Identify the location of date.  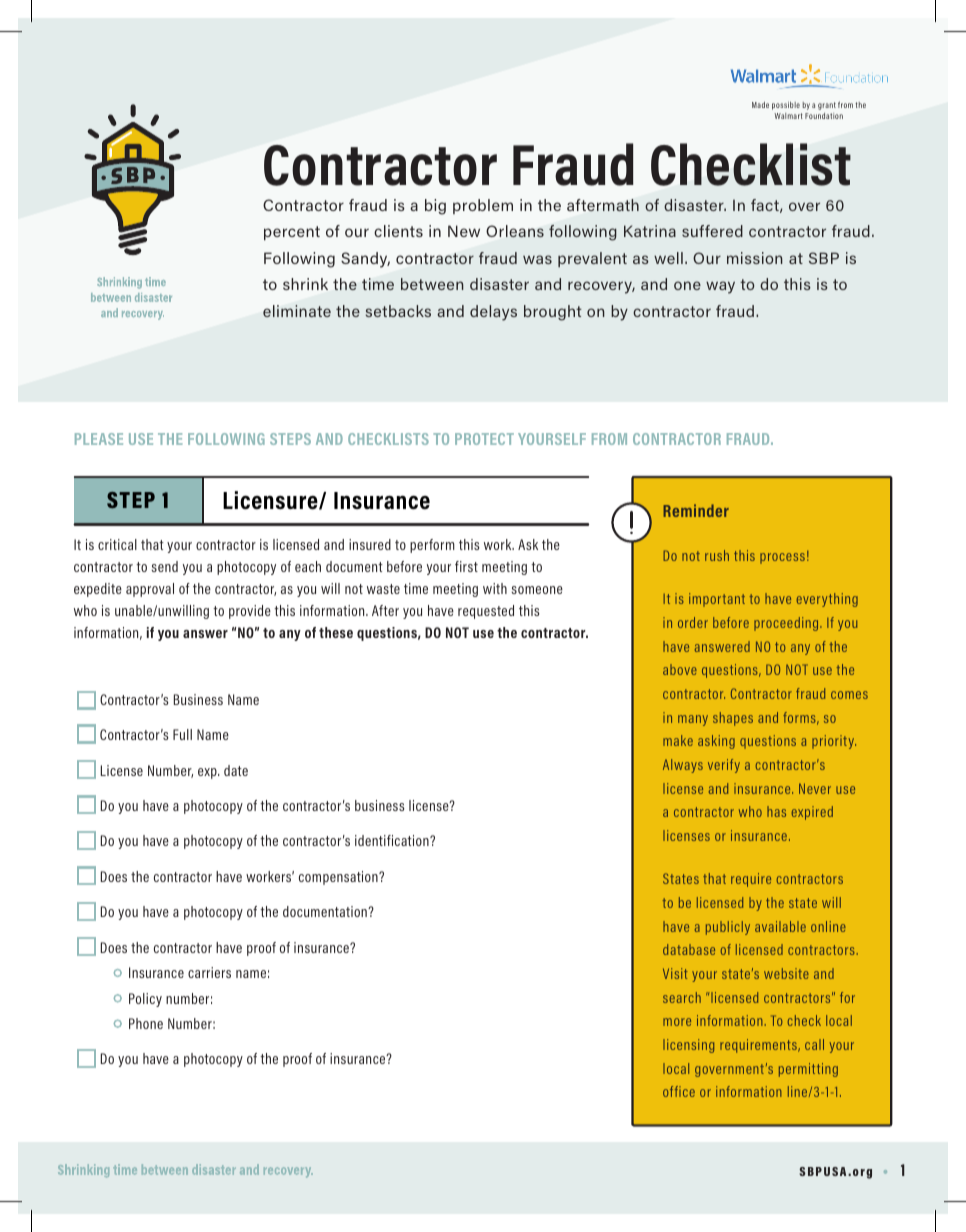
(236, 770).
